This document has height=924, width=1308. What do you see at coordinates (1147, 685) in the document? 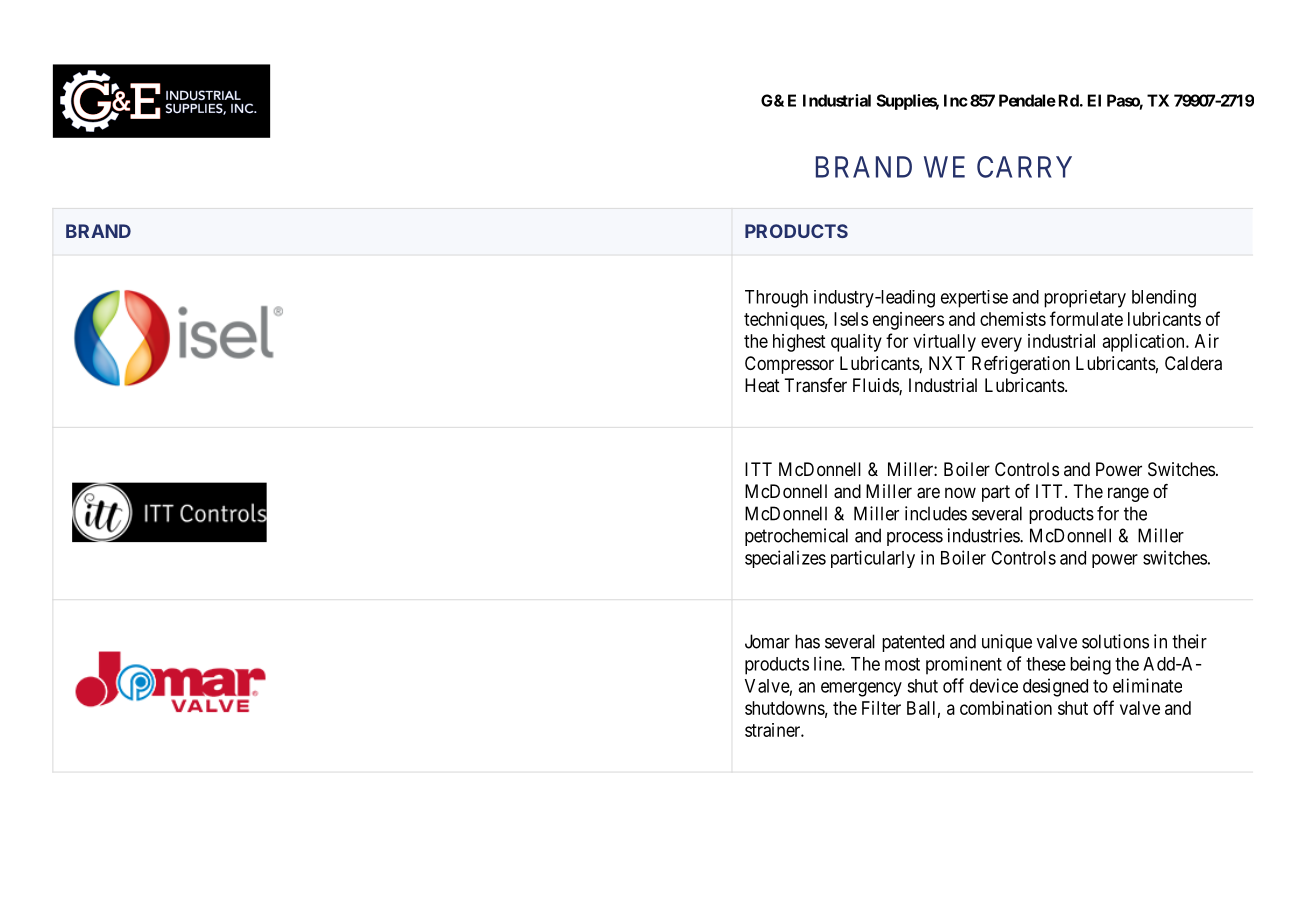
I see `eliminate` at bounding box center [1147, 685].
